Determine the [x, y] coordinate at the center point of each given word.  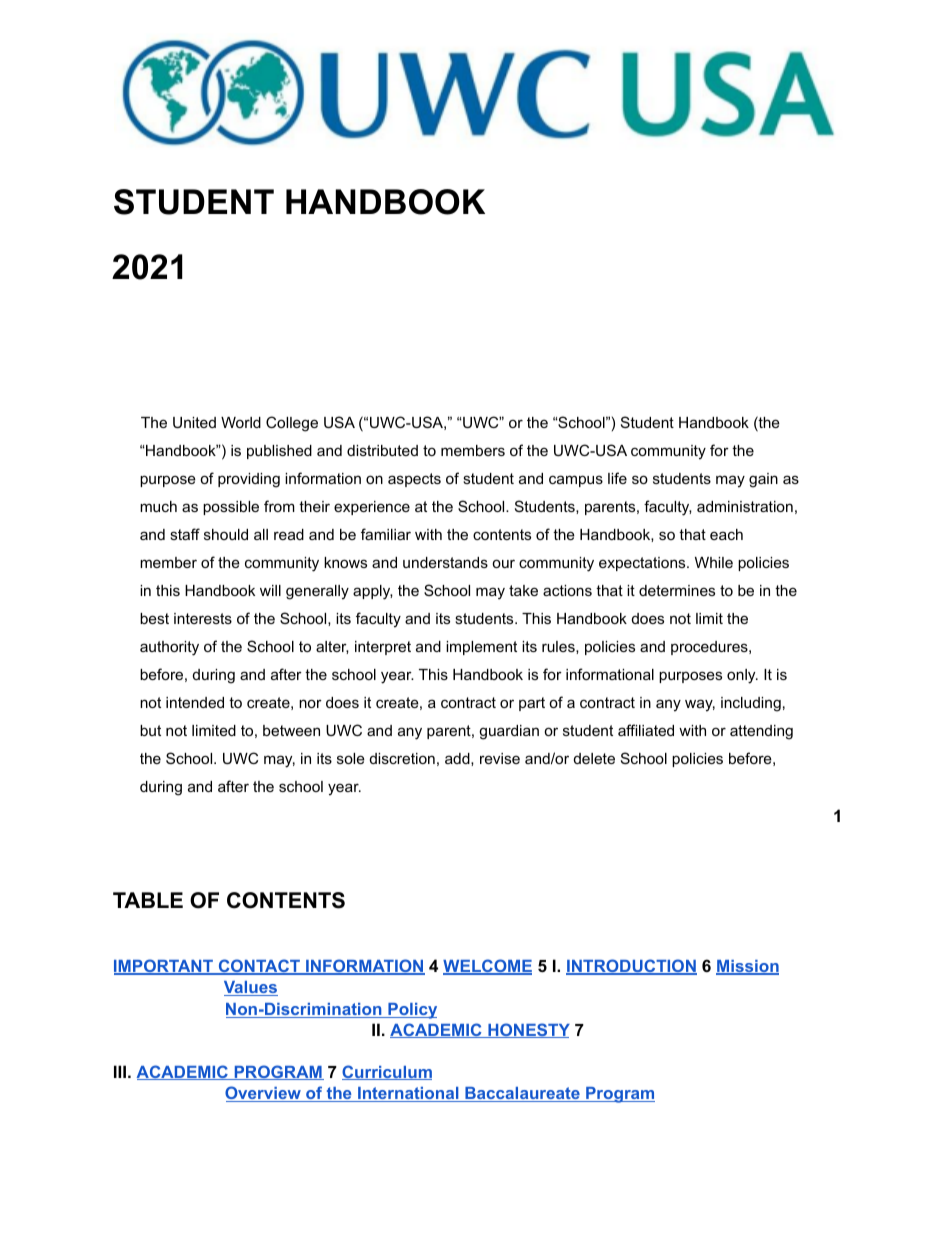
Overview [264, 1094]
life [617, 478]
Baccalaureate [522, 1094]
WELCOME [487, 967]
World [241, 422]
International [408, 1094]
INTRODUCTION [631, 967]
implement [481, 648]
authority [169, 648]
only [742, 676]
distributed [382, 450]
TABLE [148, 900]
